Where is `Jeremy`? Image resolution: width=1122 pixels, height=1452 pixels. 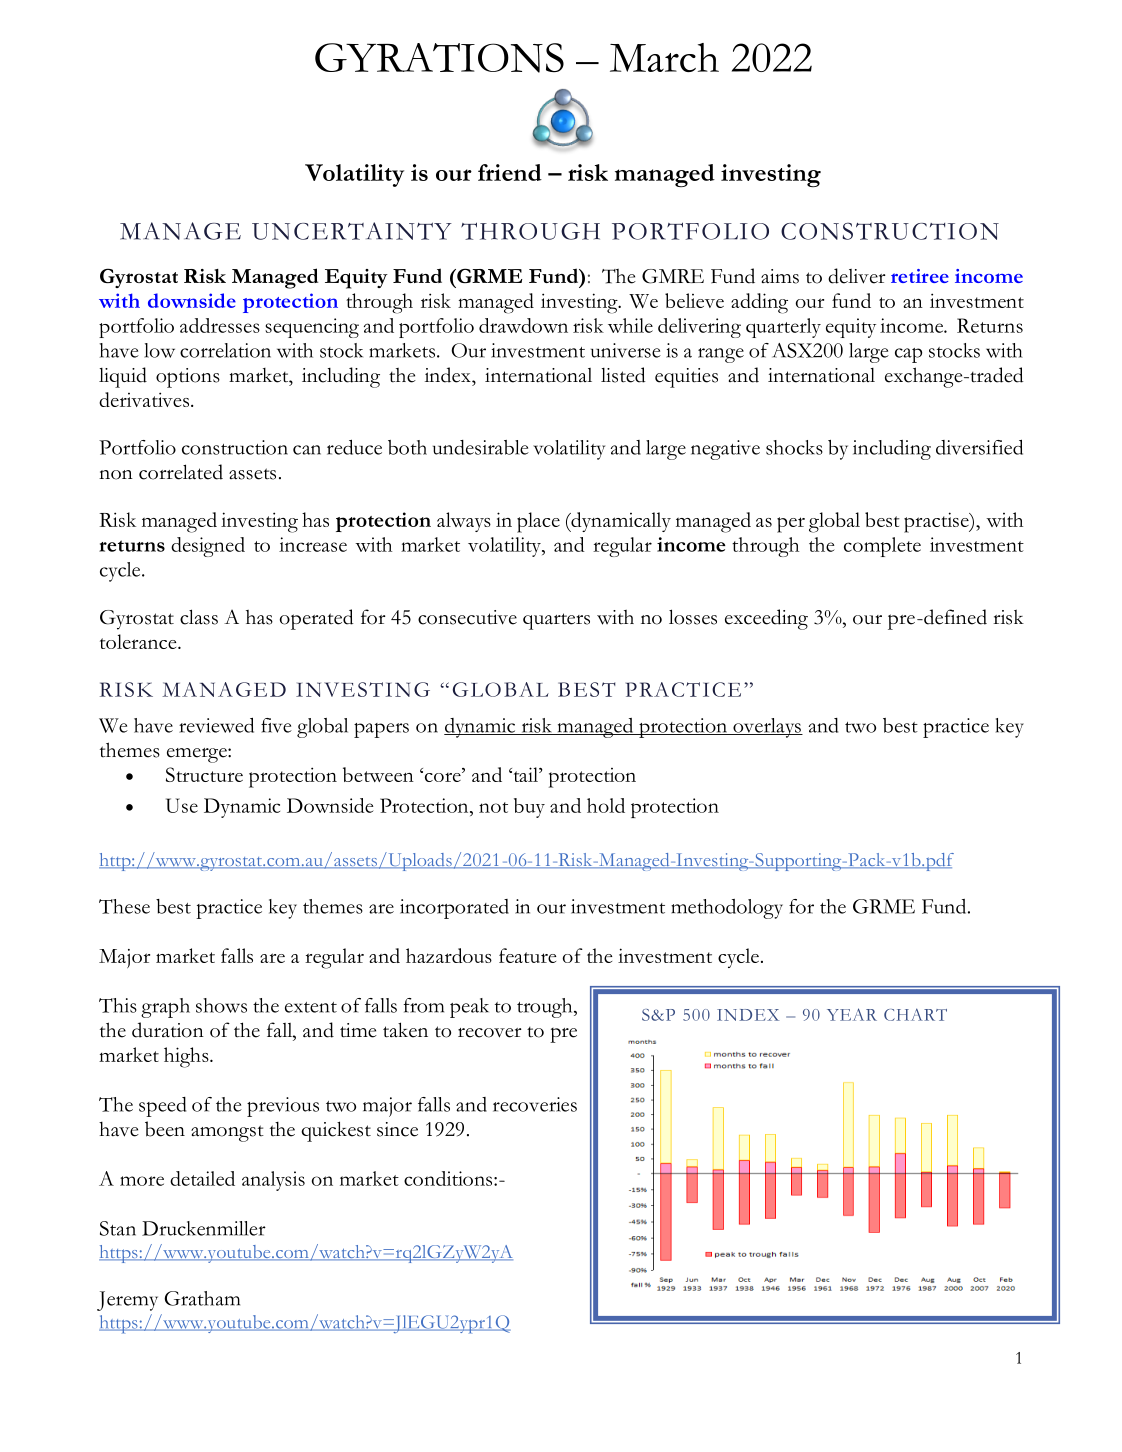 Jeremy is located at coordinates (127, 1301).
